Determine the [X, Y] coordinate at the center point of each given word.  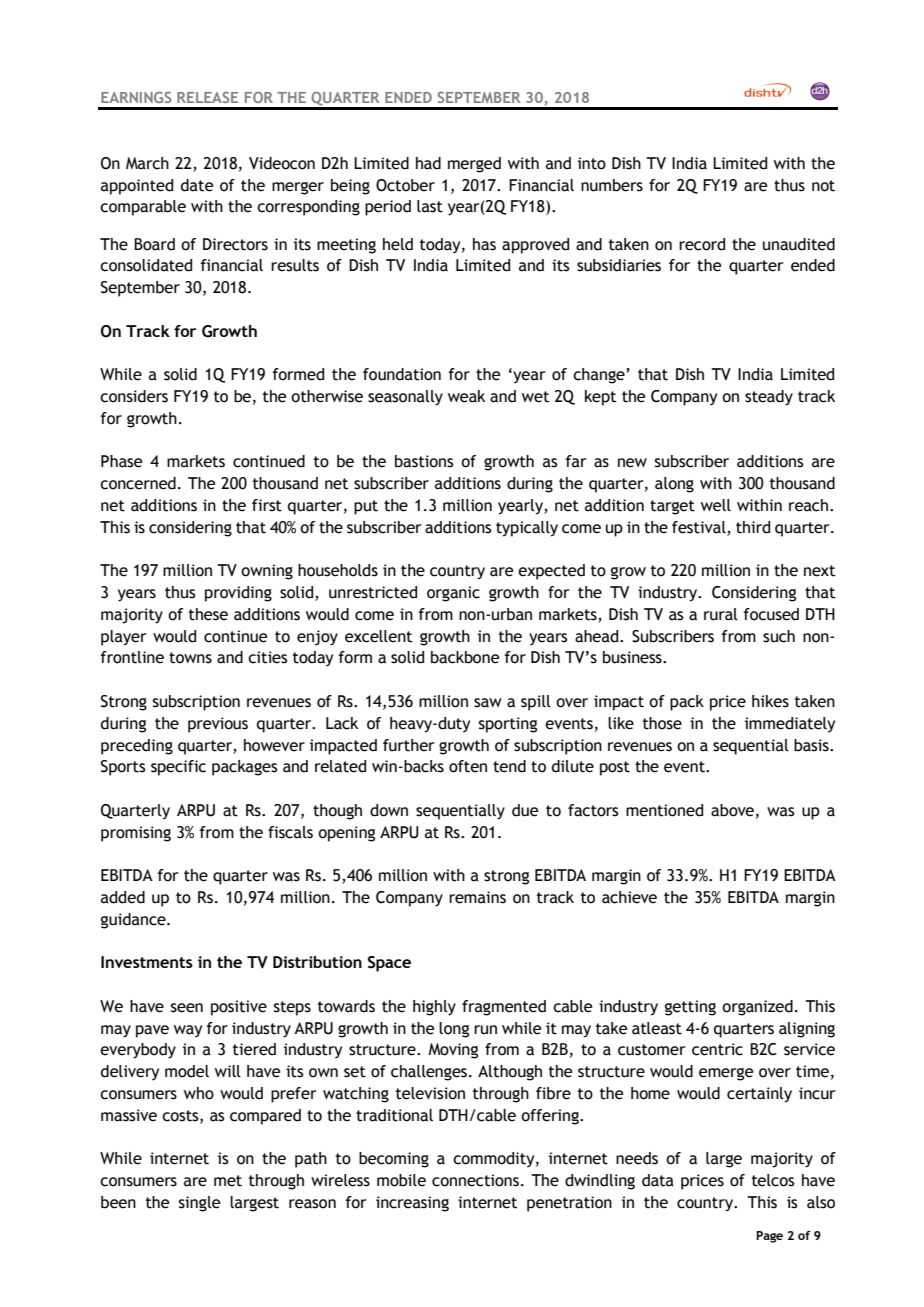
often [468, 766]
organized [757, 1008]
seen [187, 1008]
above [732, 810]
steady [769, 398]
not [823, 186]
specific [178, 768]
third [753, 527]
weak [466, 396]
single [199, 1204]
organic [453, 594]
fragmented [504, 1008]
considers [134, 396]
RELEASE [207, 97]
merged [474, 165]
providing [238, 594]
